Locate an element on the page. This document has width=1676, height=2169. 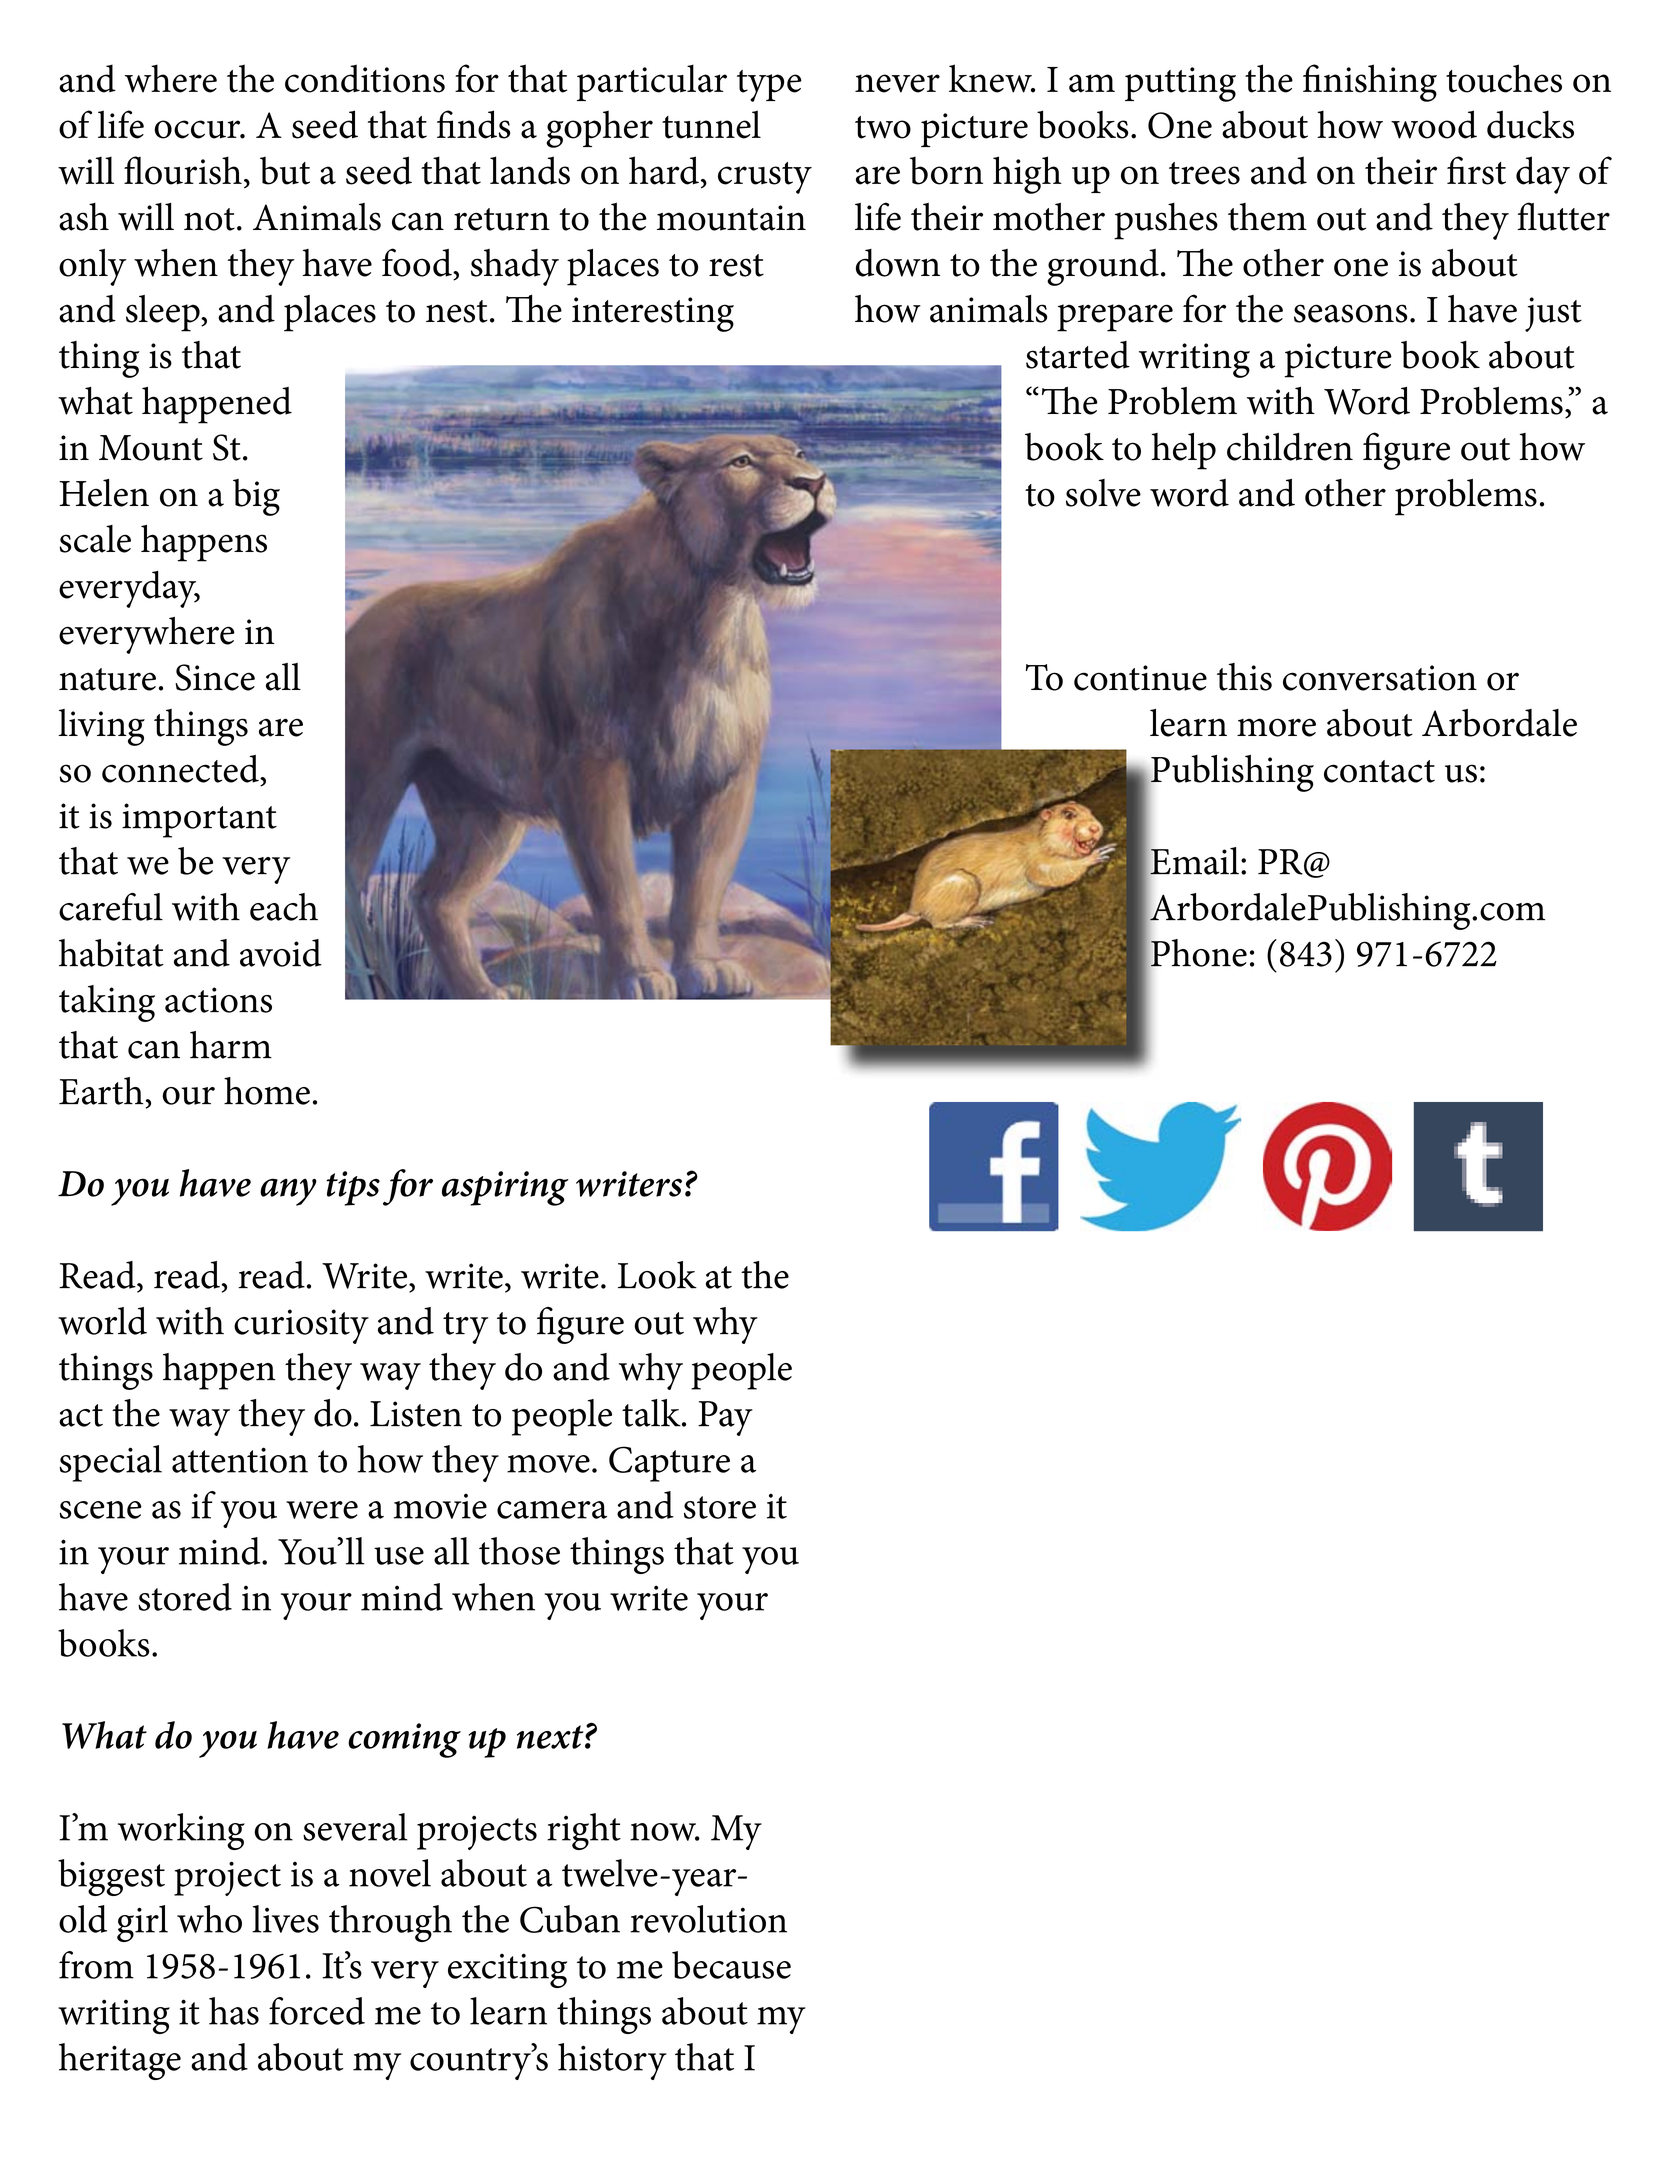
connected is located at coordinates (181, 769).
